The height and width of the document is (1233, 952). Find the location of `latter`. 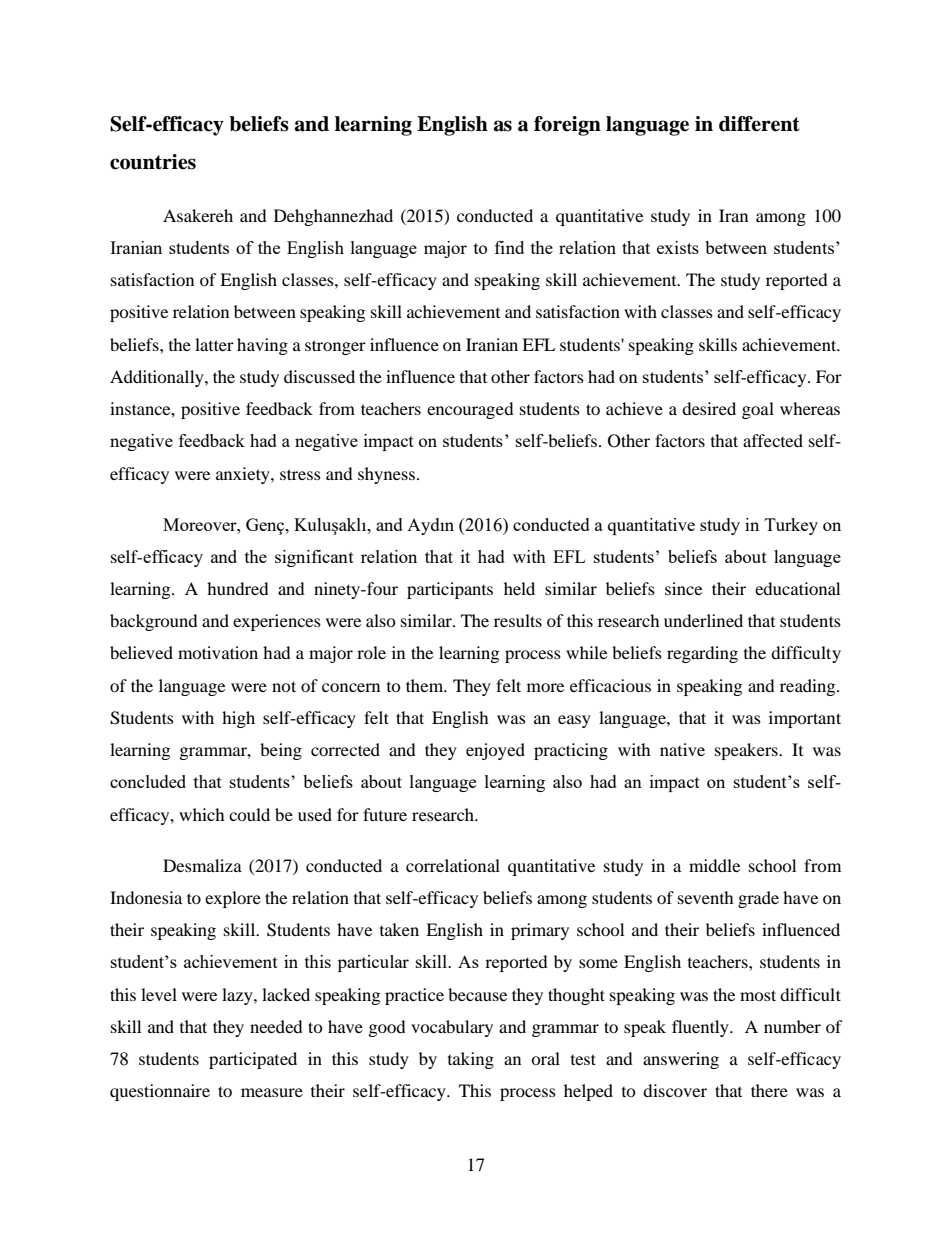

latter is located at coordinates (214, 344).
